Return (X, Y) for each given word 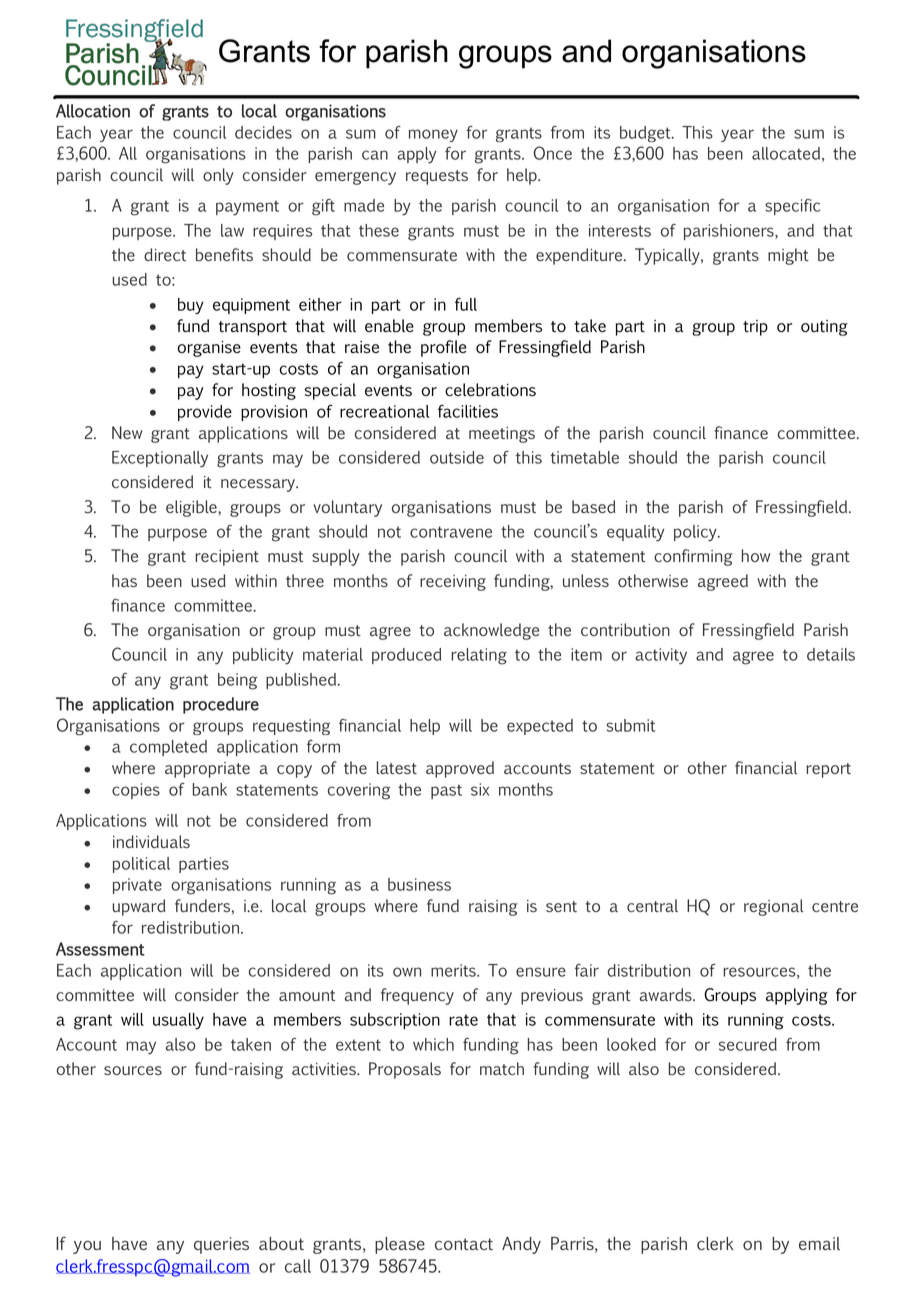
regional (774, 907)
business (419, 884)
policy (696, 533)
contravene (451, 532)
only (218, 176)
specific (792, 207)
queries (221, 1245)
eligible (192, 508)
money (433, 135)
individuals (151, 841)
